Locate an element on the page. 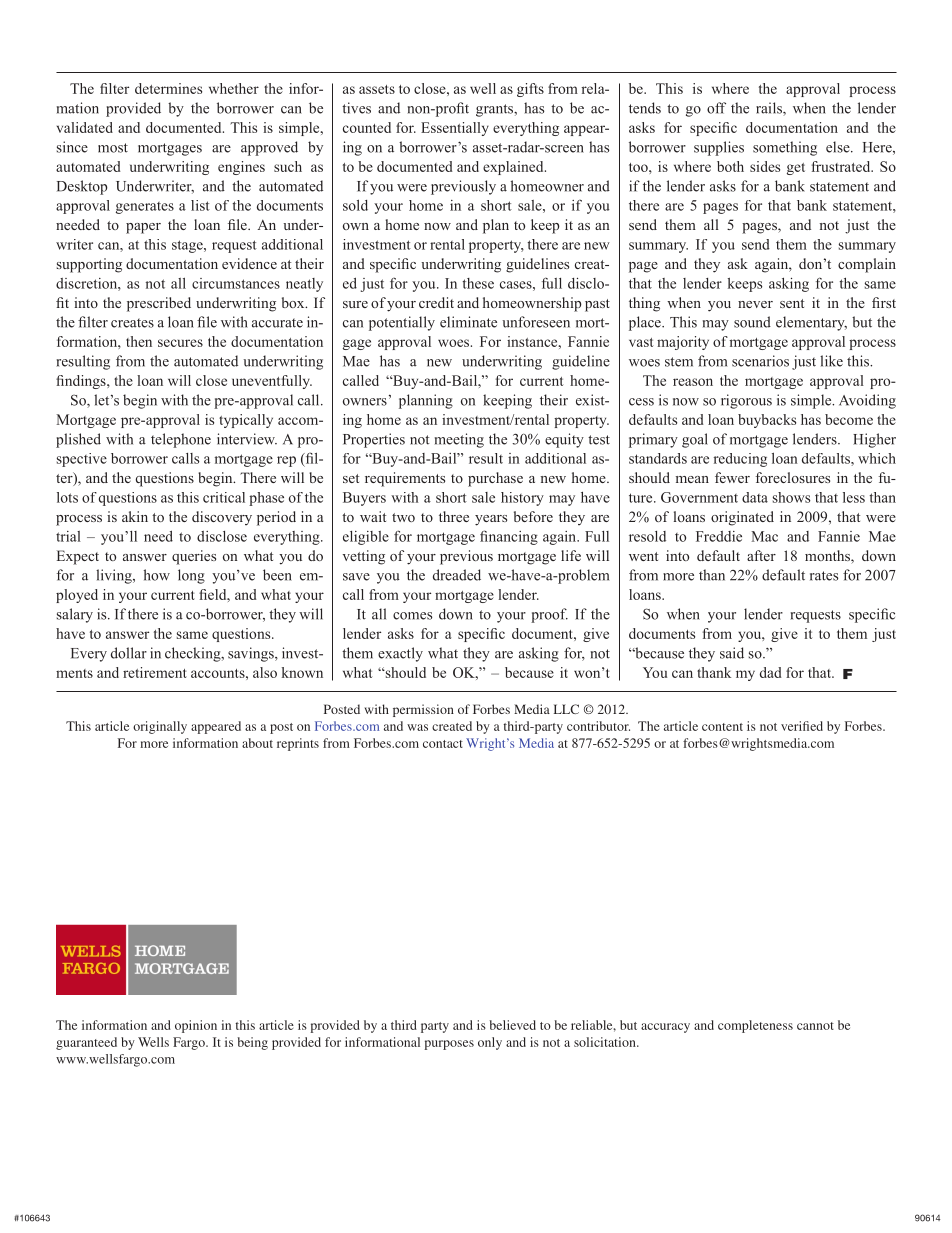 This image has height=1233, width=952. secures is located at coordinates (180, 343).
